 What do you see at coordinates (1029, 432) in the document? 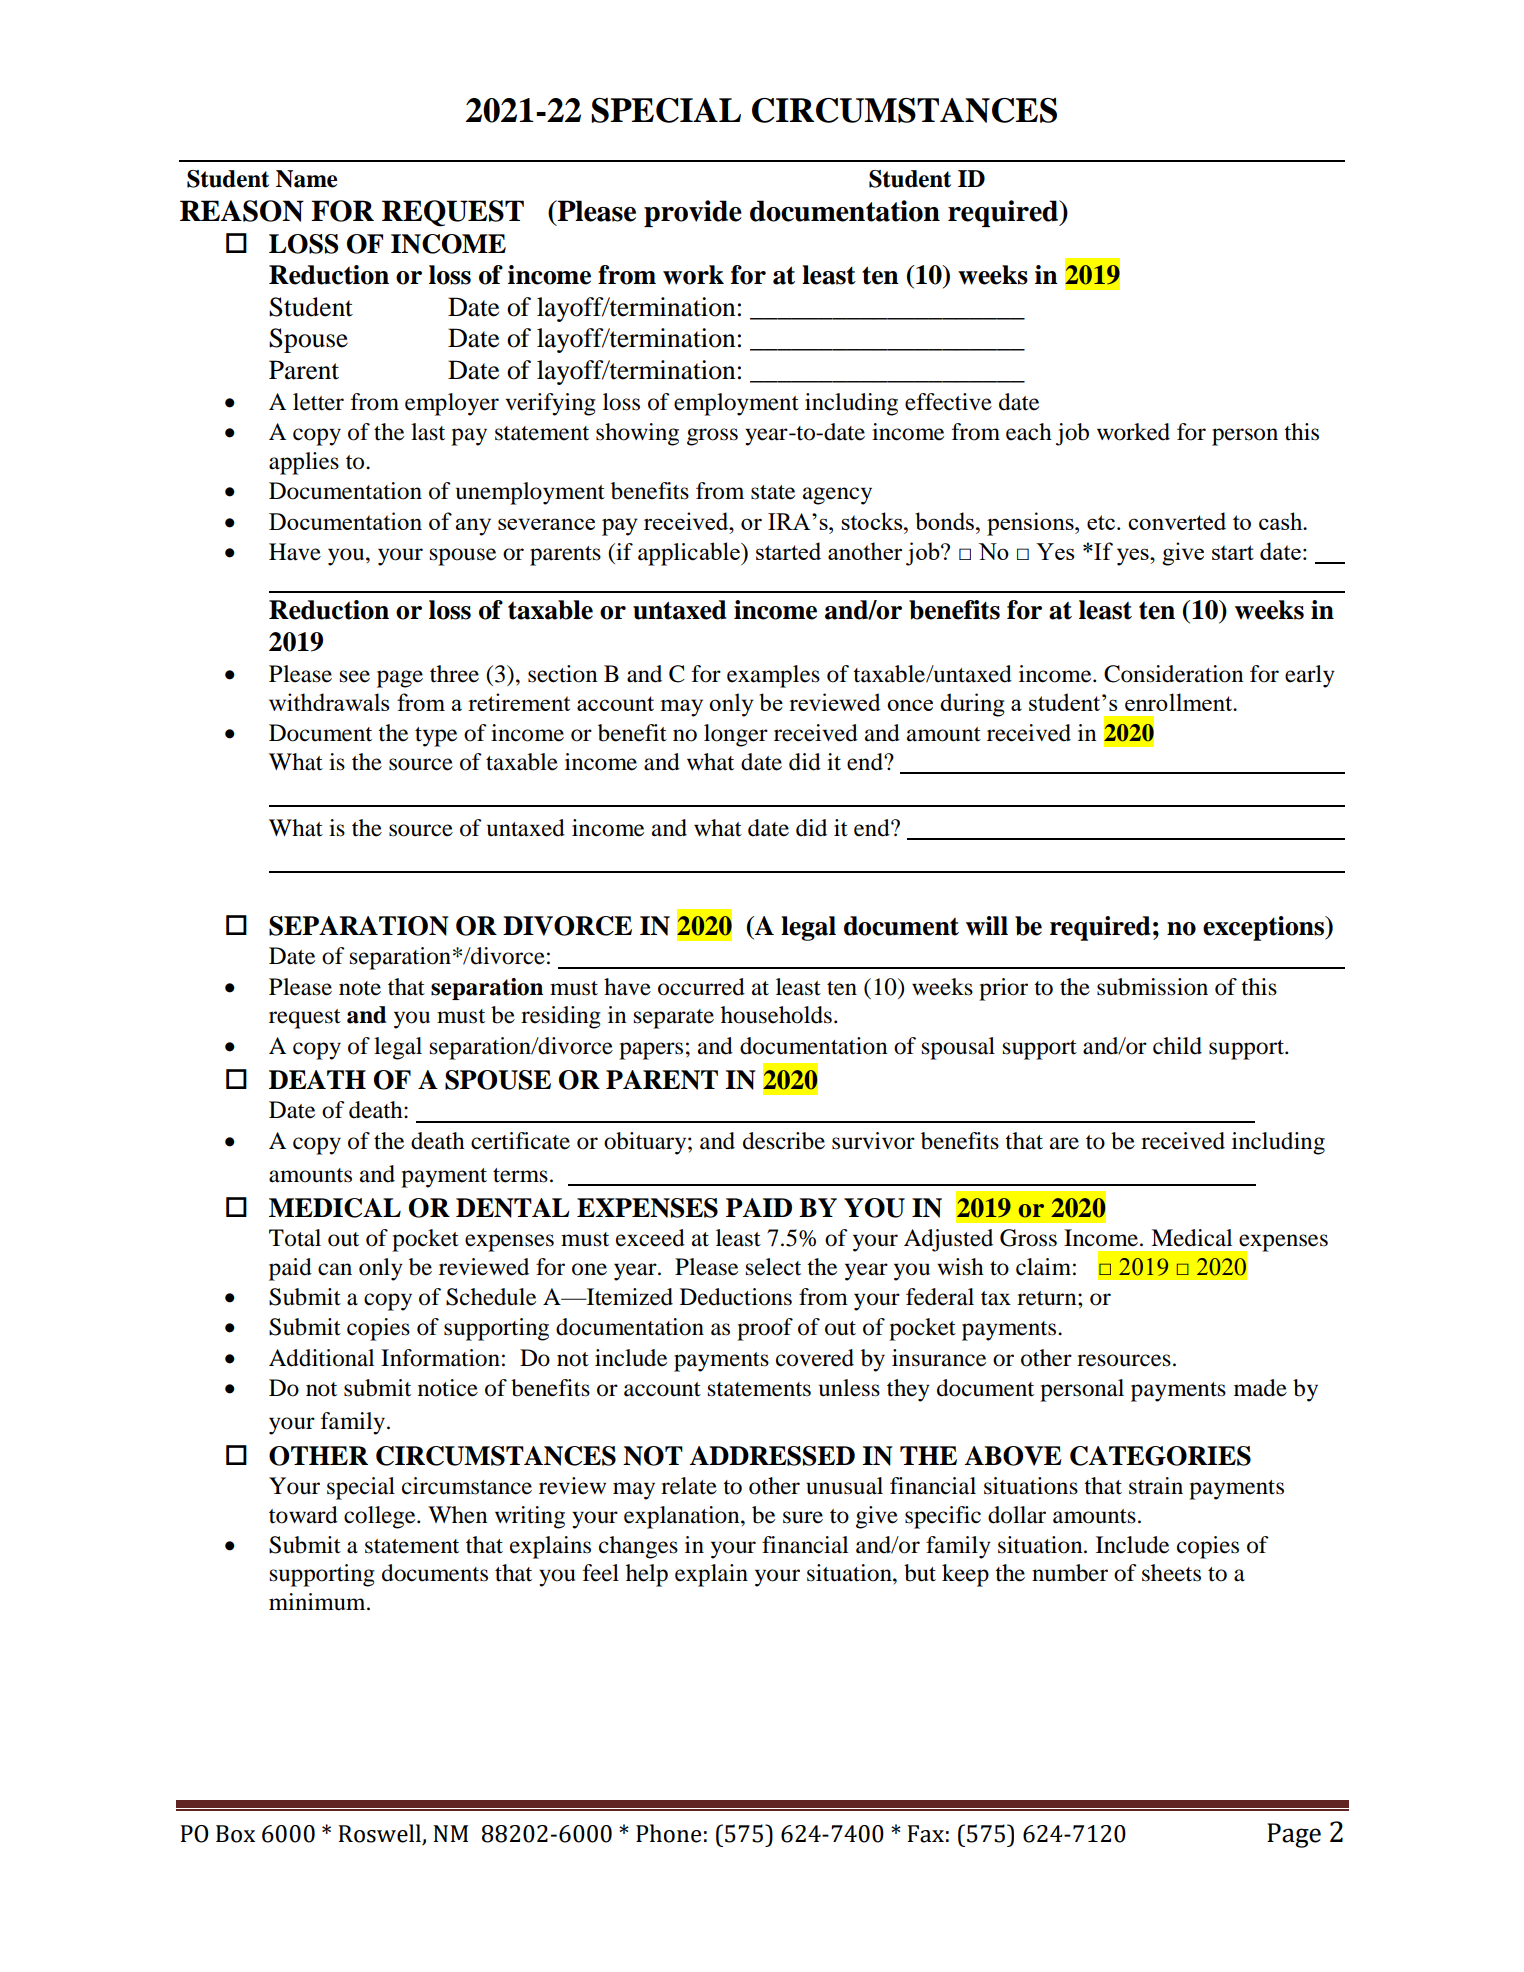
I see `each` at bounding box center [1029, 432].
